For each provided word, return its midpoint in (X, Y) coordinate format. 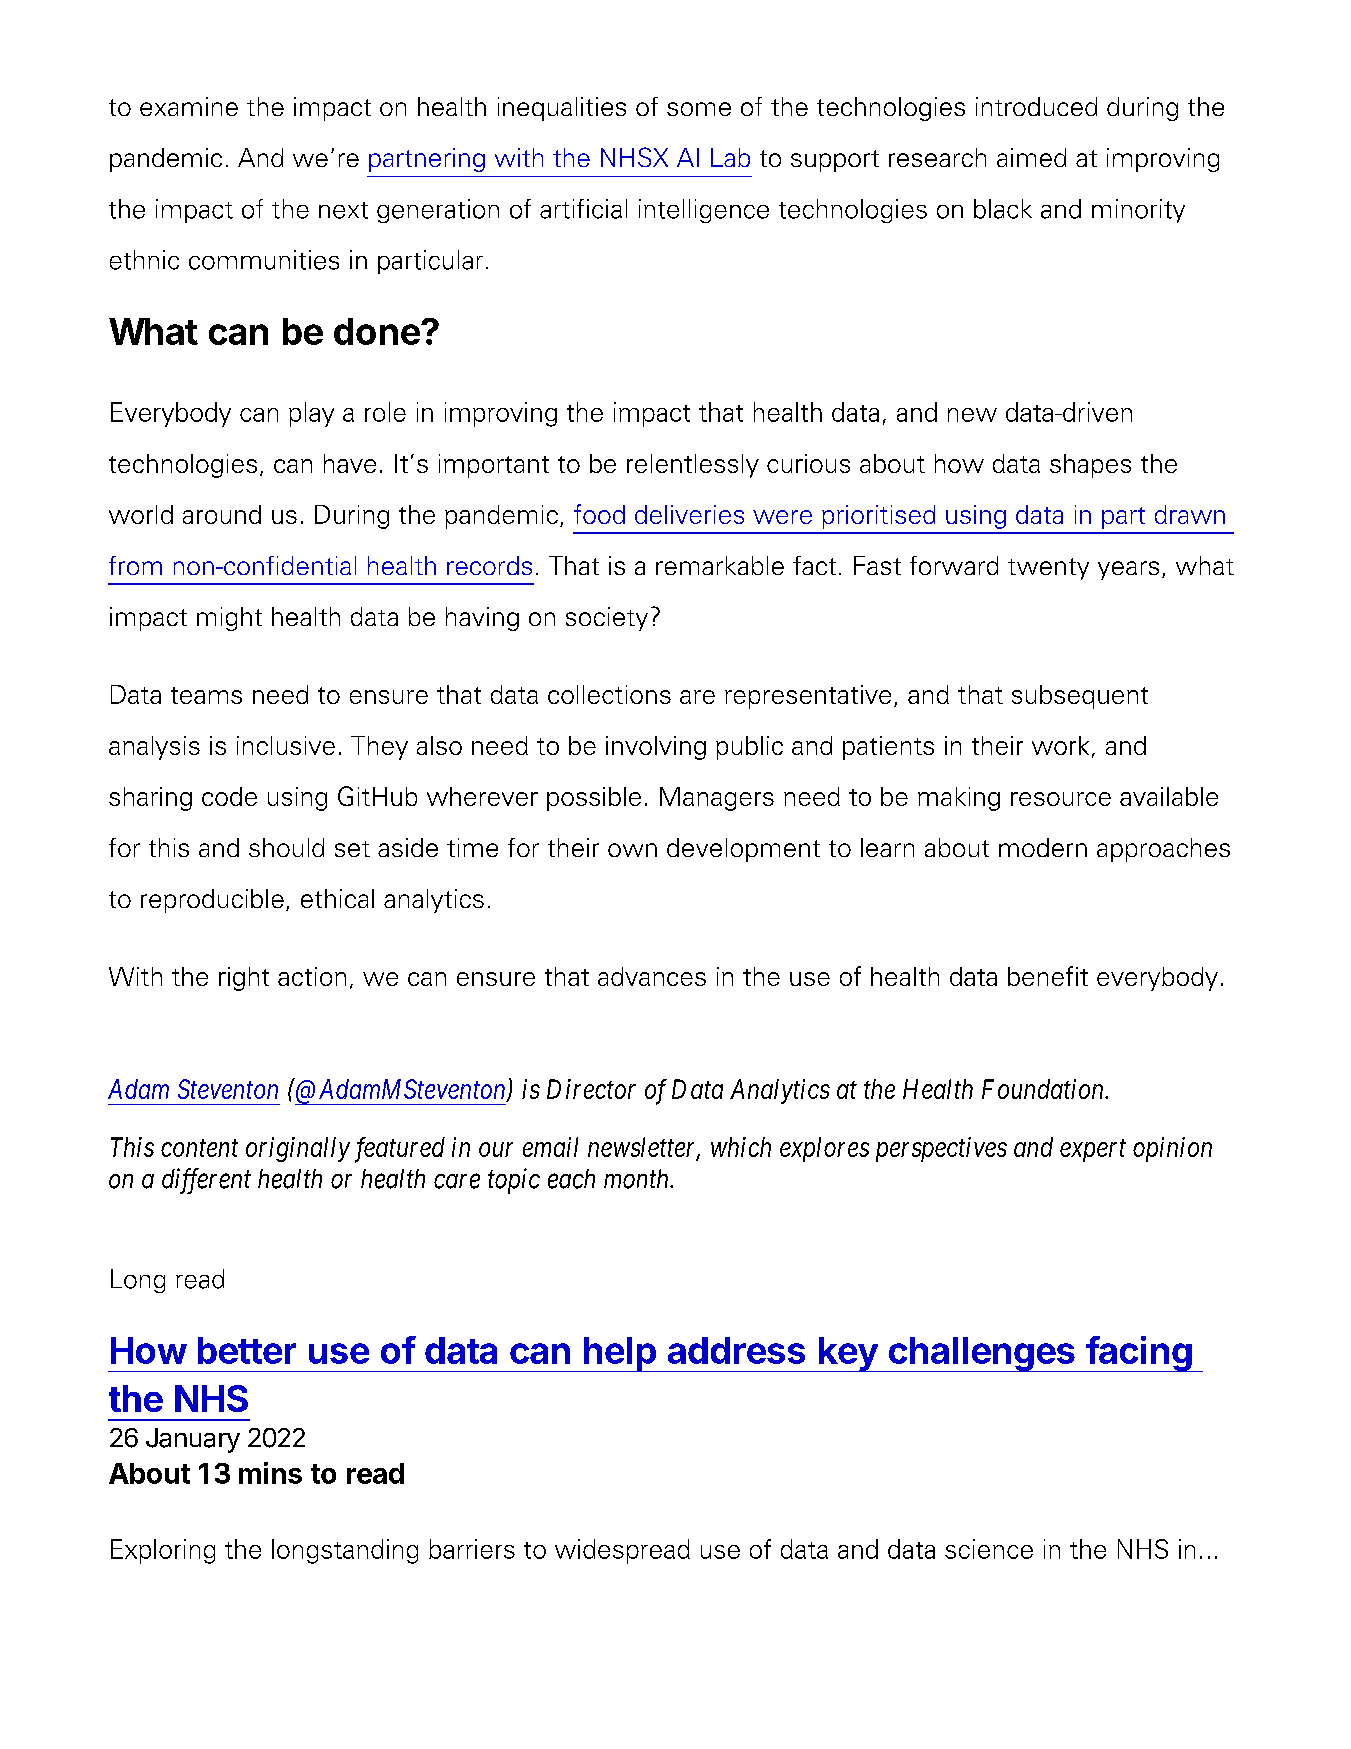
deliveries (689, 514)
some (699, 109)
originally (298, 1149)
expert (1093, 1151)
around (222, 514)
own (632, 850)
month (637, 1179)
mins (270, 1473)
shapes (1090, 466)
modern (1043, 847)
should (286, 847)
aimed (1031, 157)
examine (189, 106)
